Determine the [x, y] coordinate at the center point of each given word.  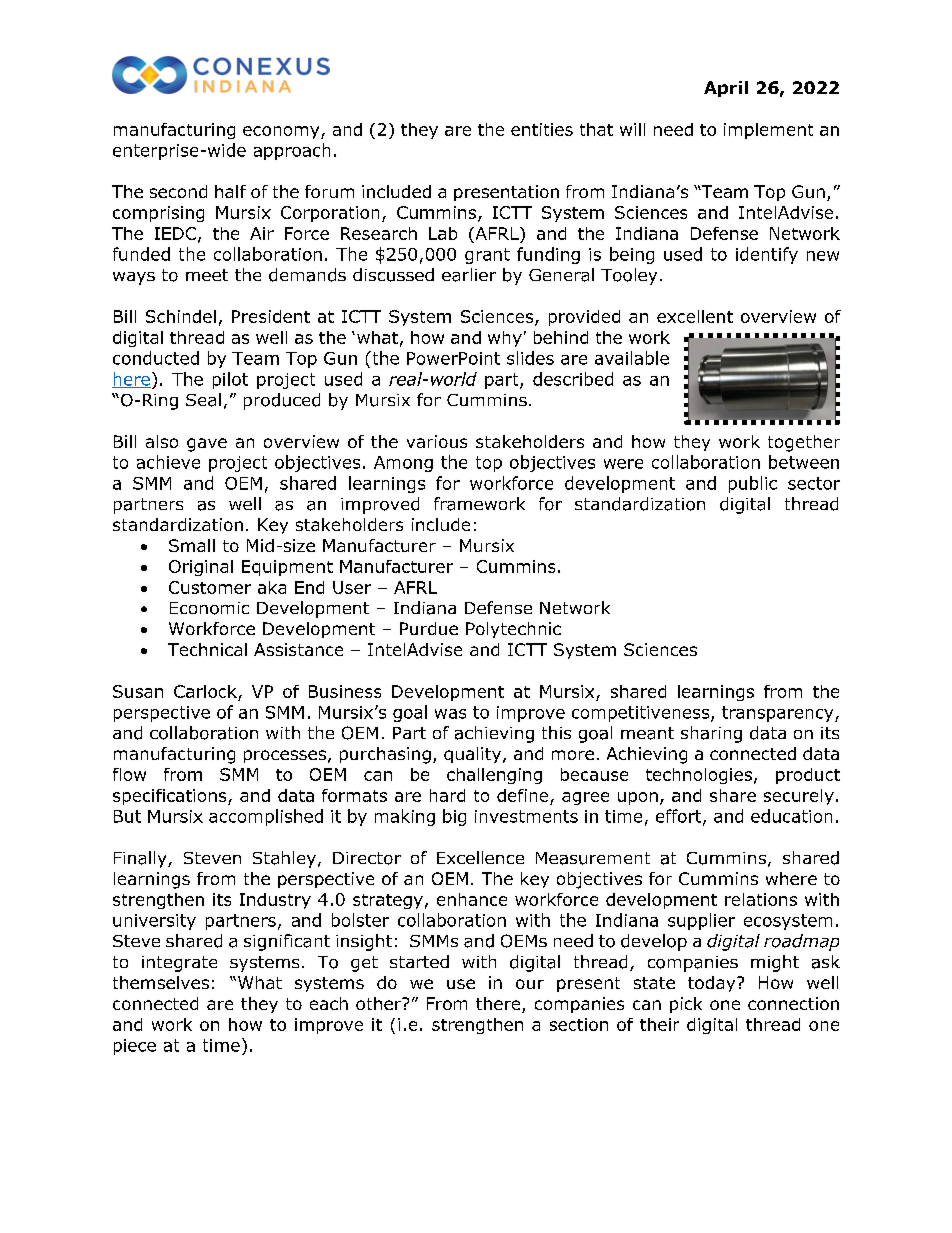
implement [768, 131]
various [437, 441]
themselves [161, 982]
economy [282, 132]
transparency [779, 714]
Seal [203, 400]
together [804, 443]
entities [542, 129]
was [450, 714]
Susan [138, 691]
